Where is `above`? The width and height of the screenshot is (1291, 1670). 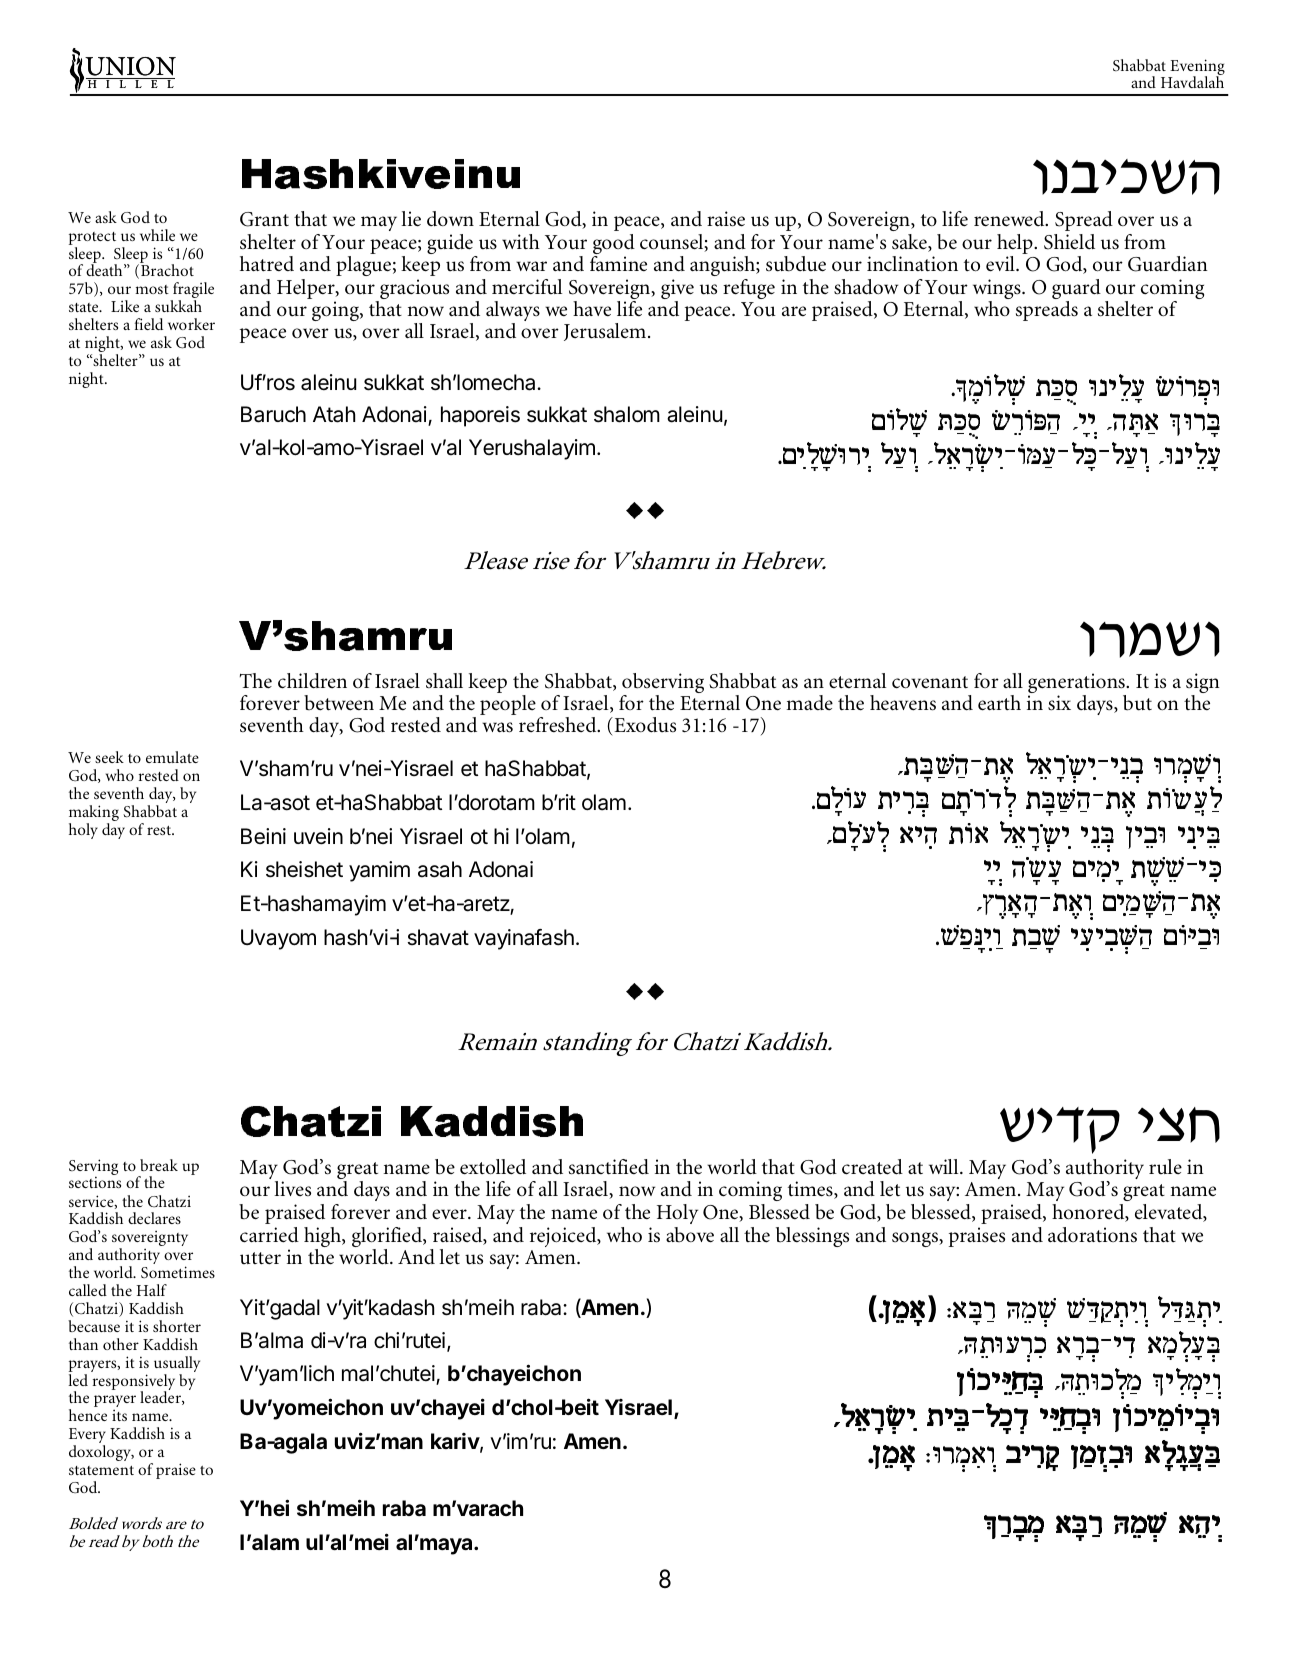 above is located at coordinates (690, 1235).
